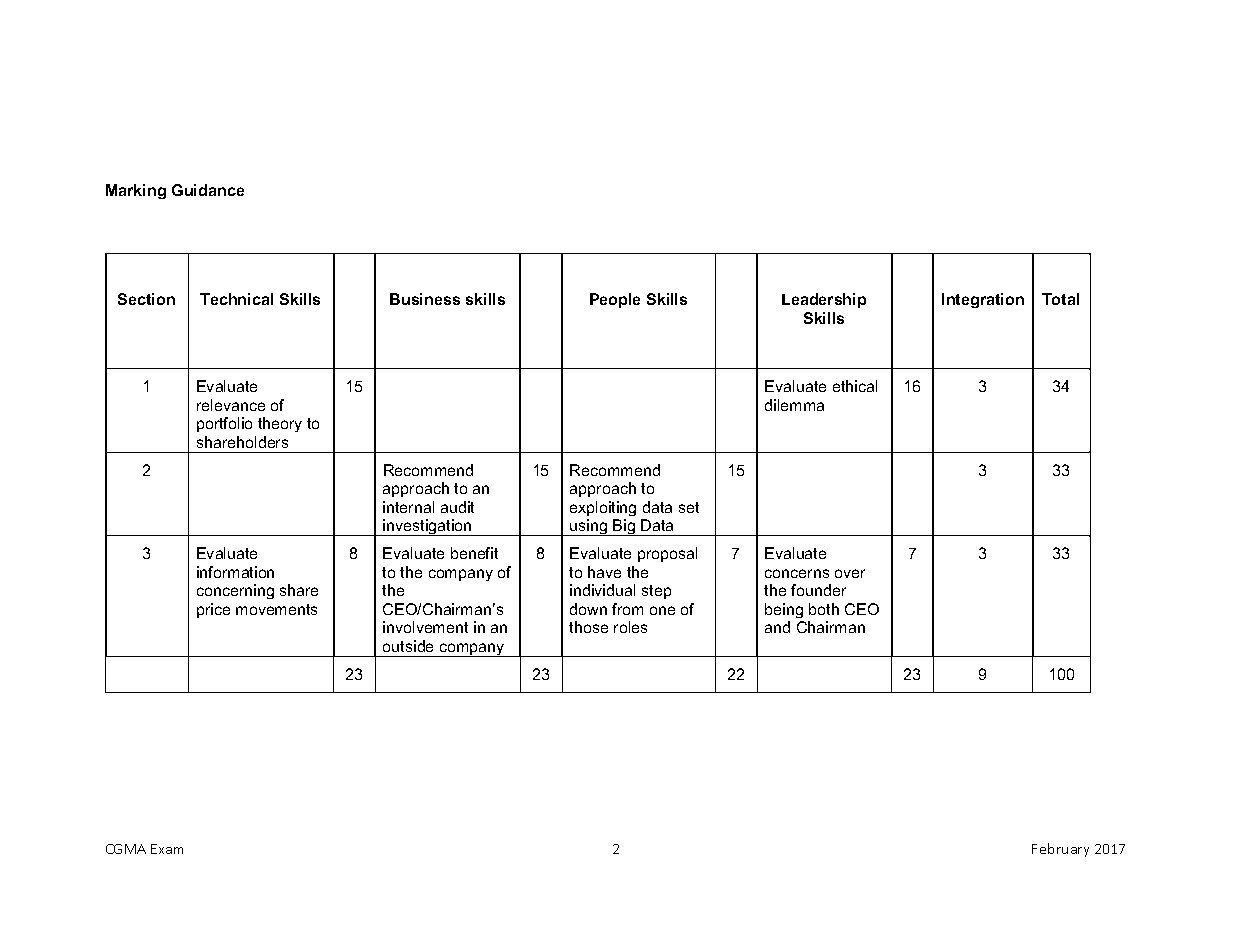  I want to click on using, so click(589, 527).
